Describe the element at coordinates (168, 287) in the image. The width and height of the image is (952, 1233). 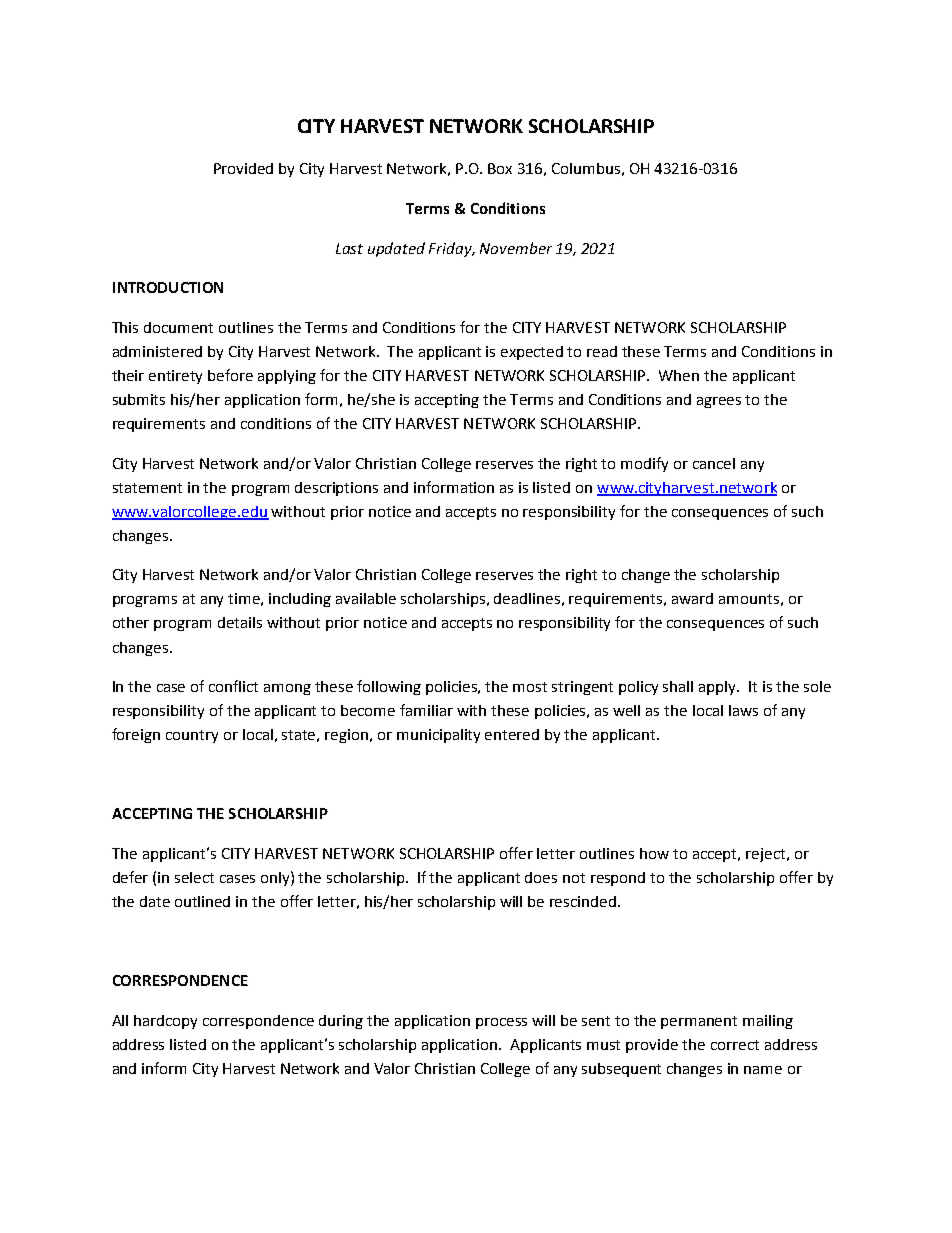
I see `INTRODUCTION` at that location.
